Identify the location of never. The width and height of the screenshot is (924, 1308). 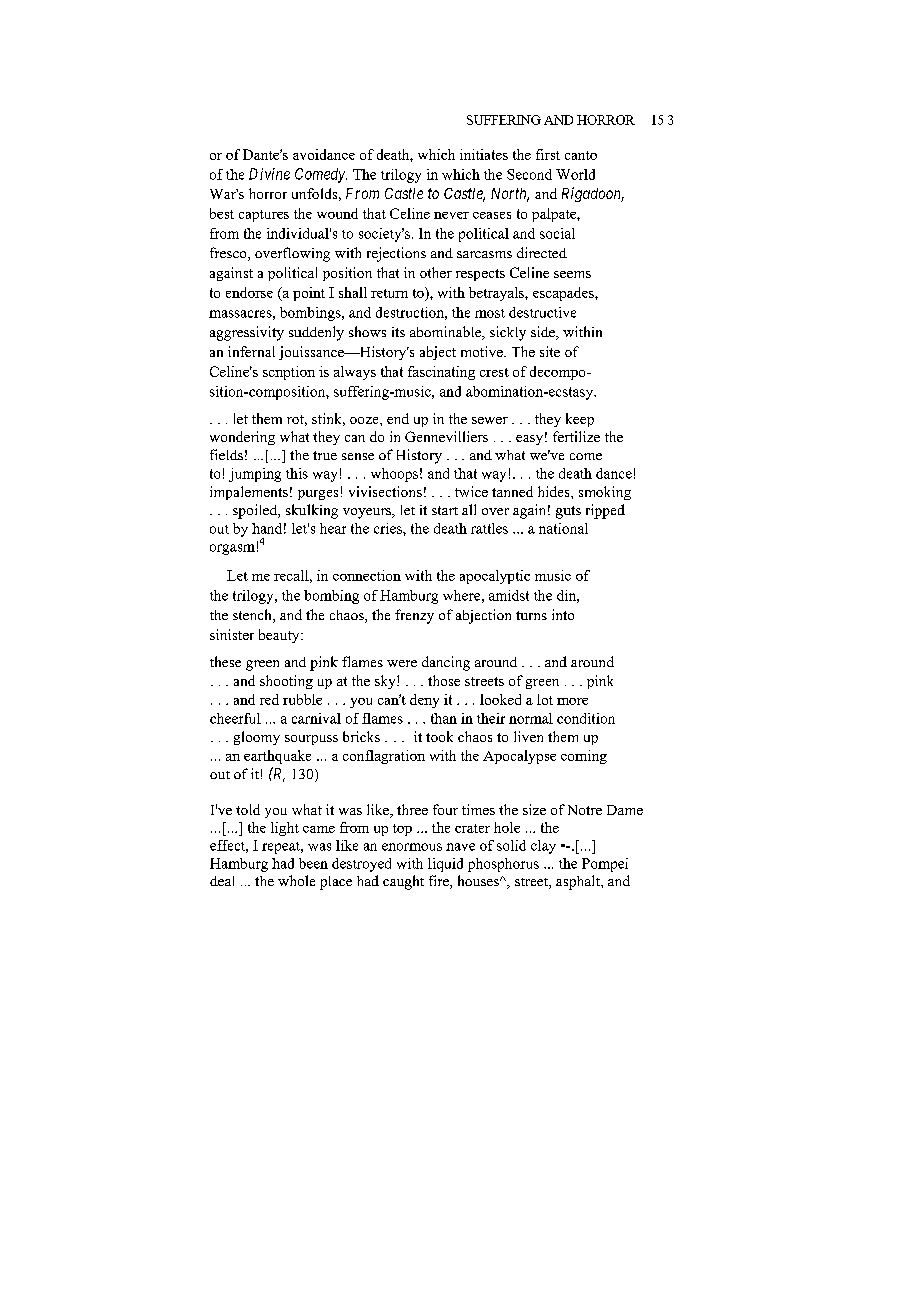
(451, 215).
